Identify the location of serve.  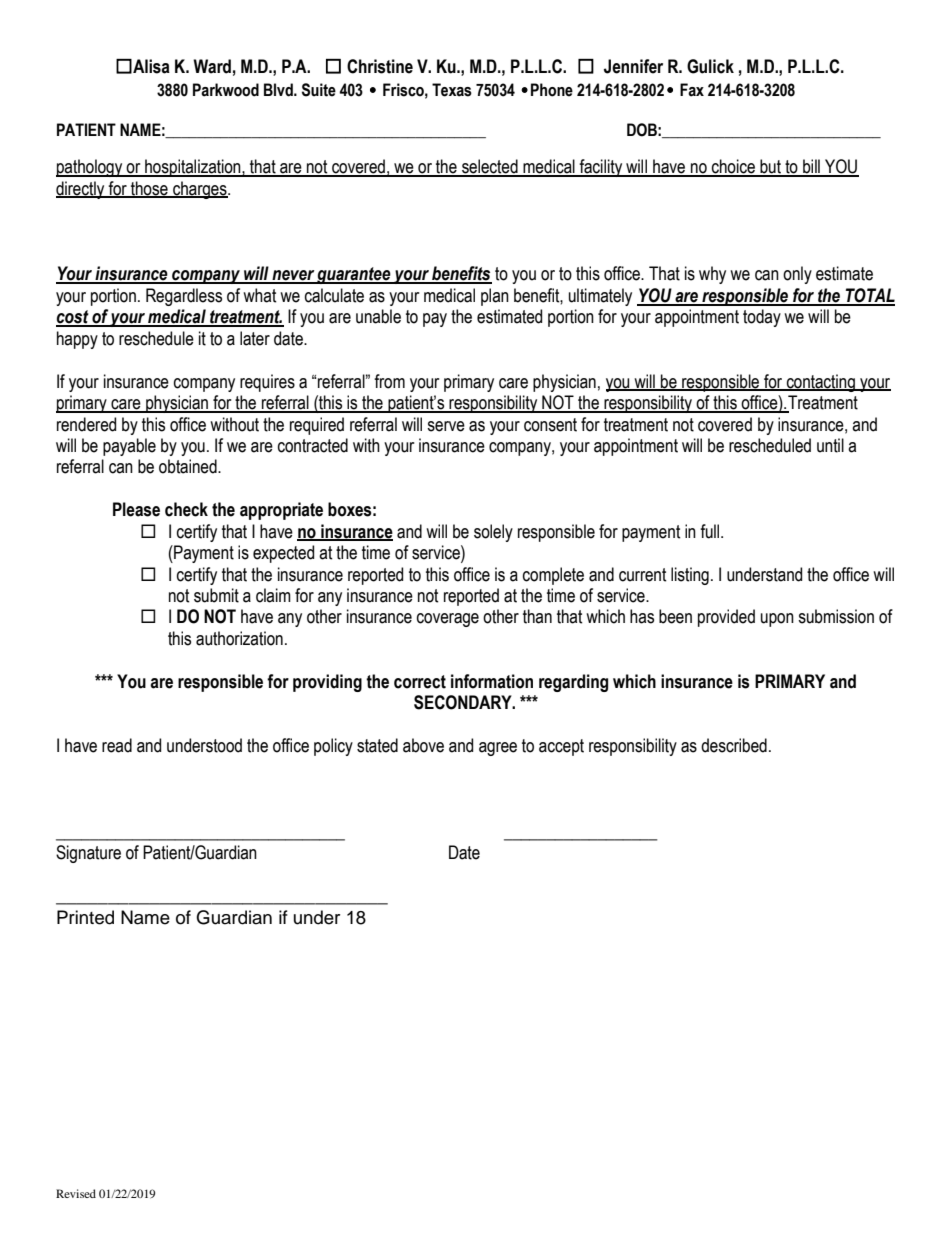
(446, 426).
